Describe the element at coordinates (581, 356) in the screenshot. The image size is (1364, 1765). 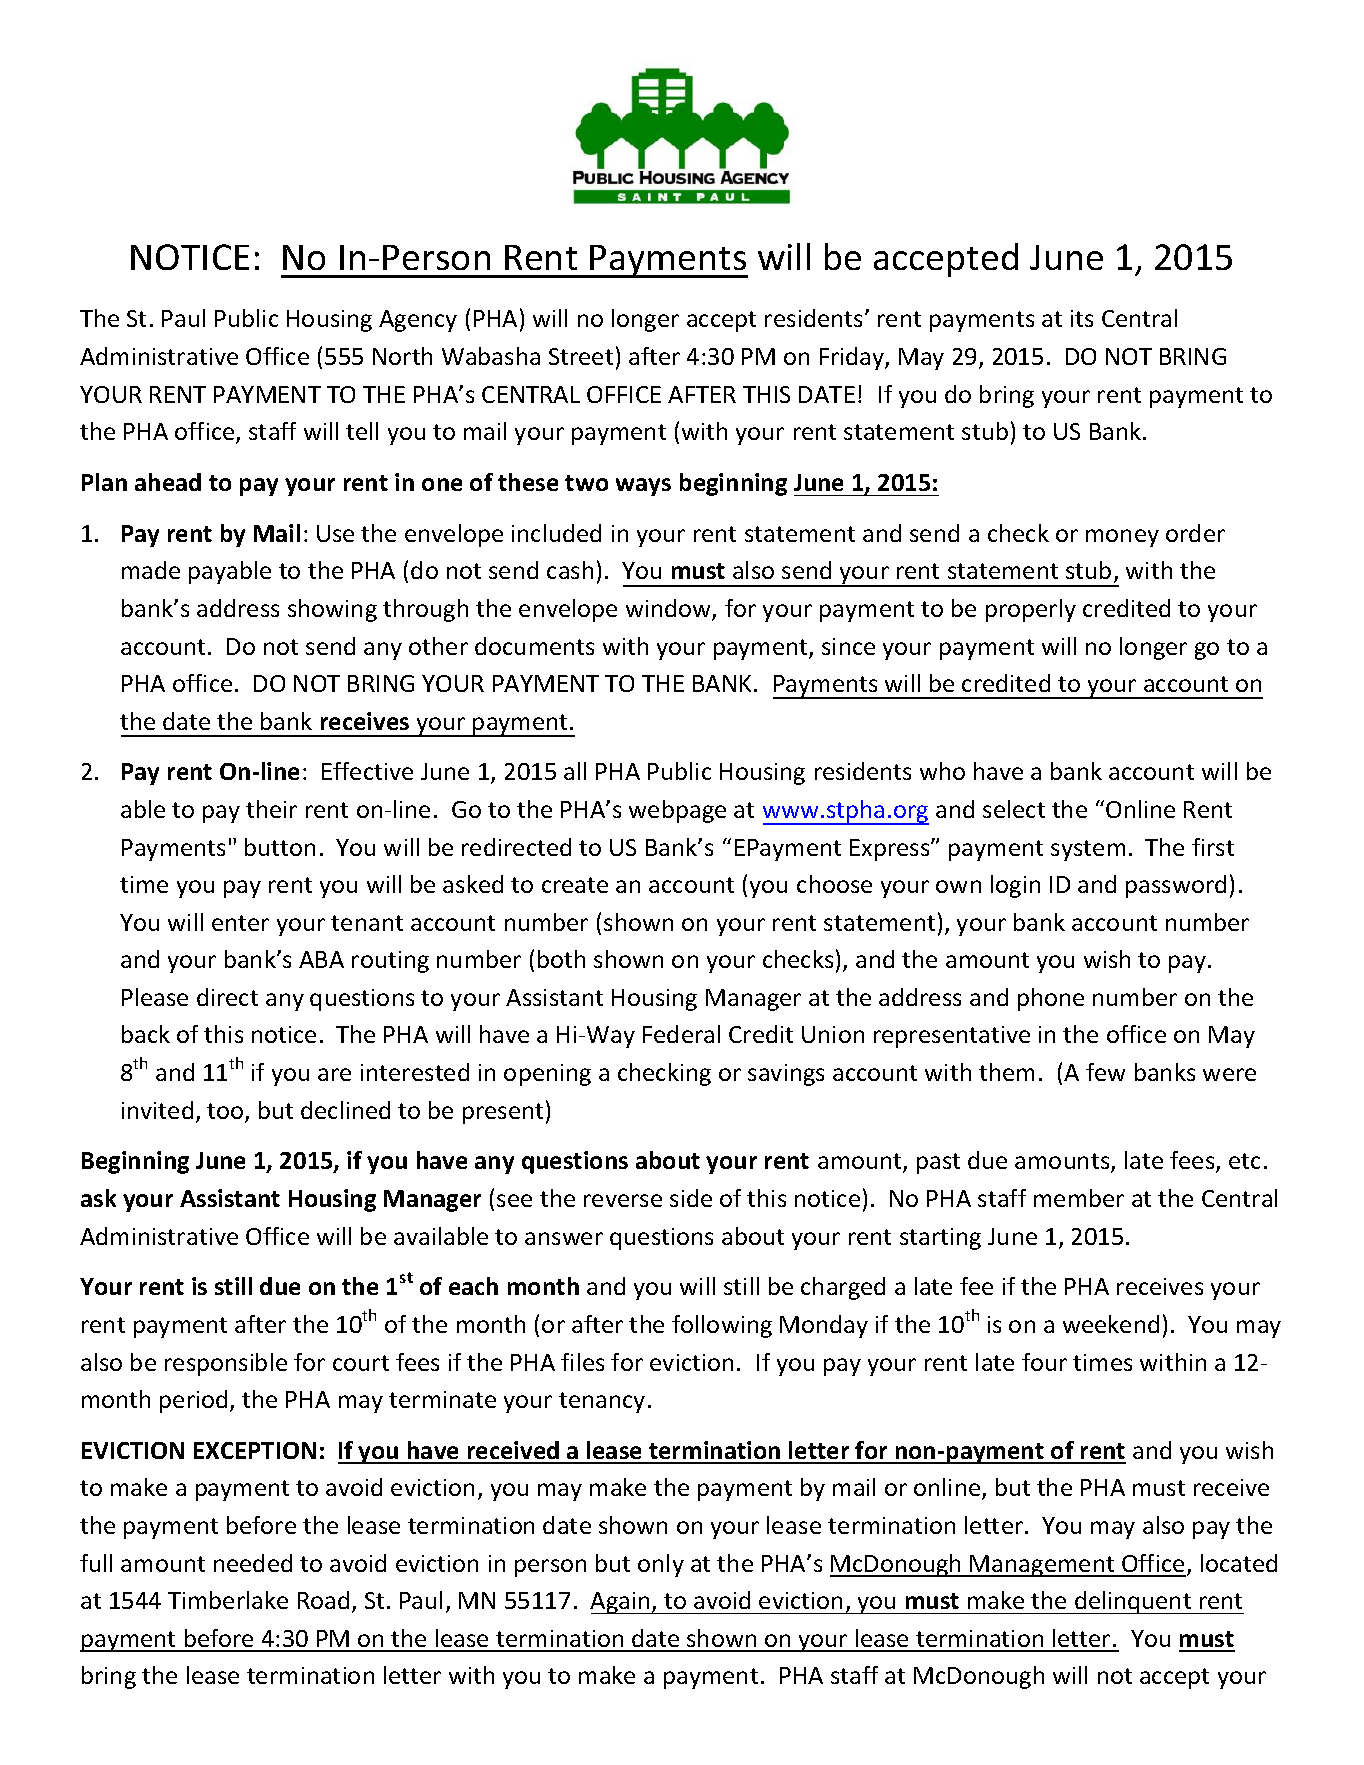
I see `Street` at that location.
